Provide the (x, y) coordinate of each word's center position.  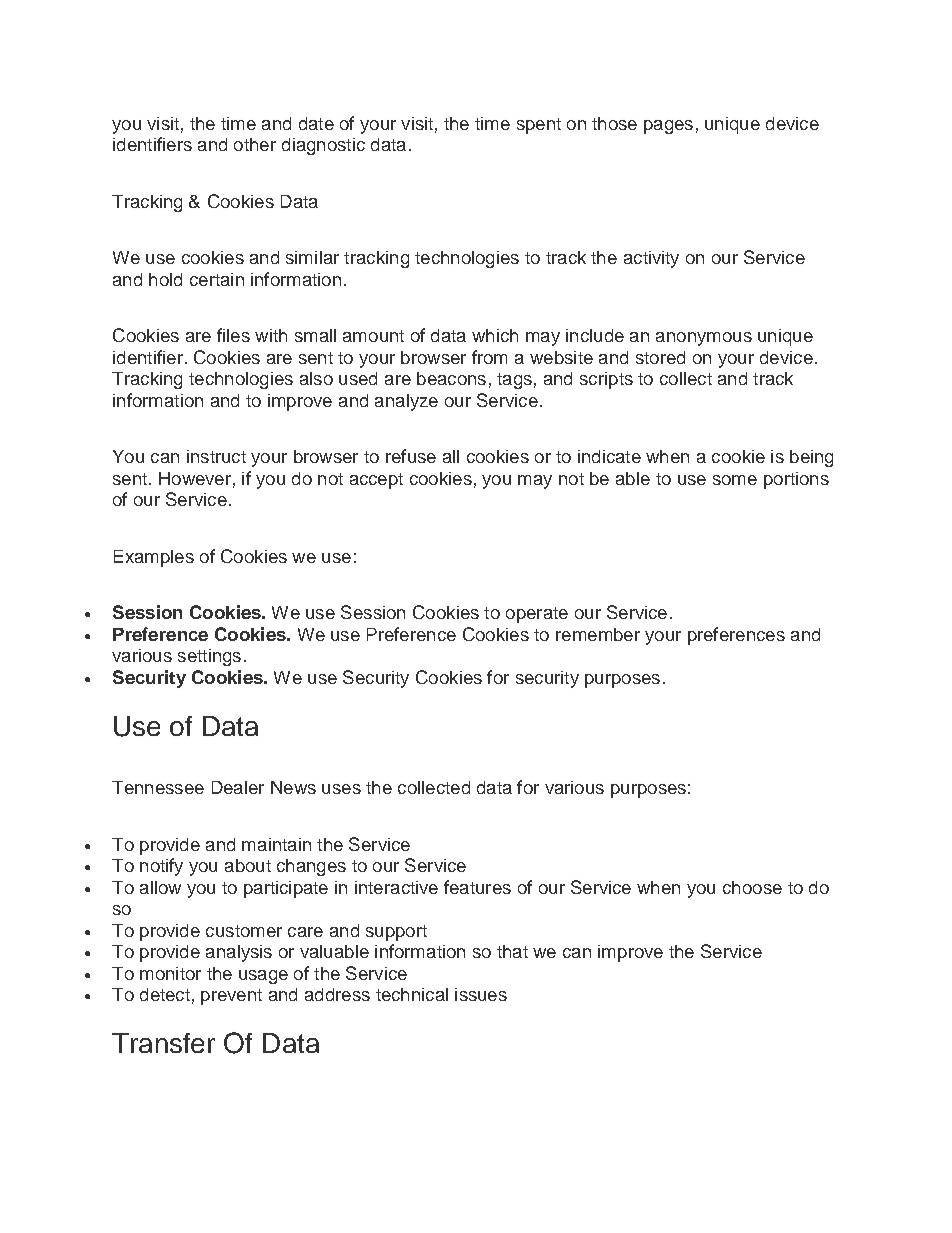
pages (668, 127)
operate (537, 615)
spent (539, 126)
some (735, 480)
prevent (231, 997)
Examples (154, 558)
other (255, 144)
